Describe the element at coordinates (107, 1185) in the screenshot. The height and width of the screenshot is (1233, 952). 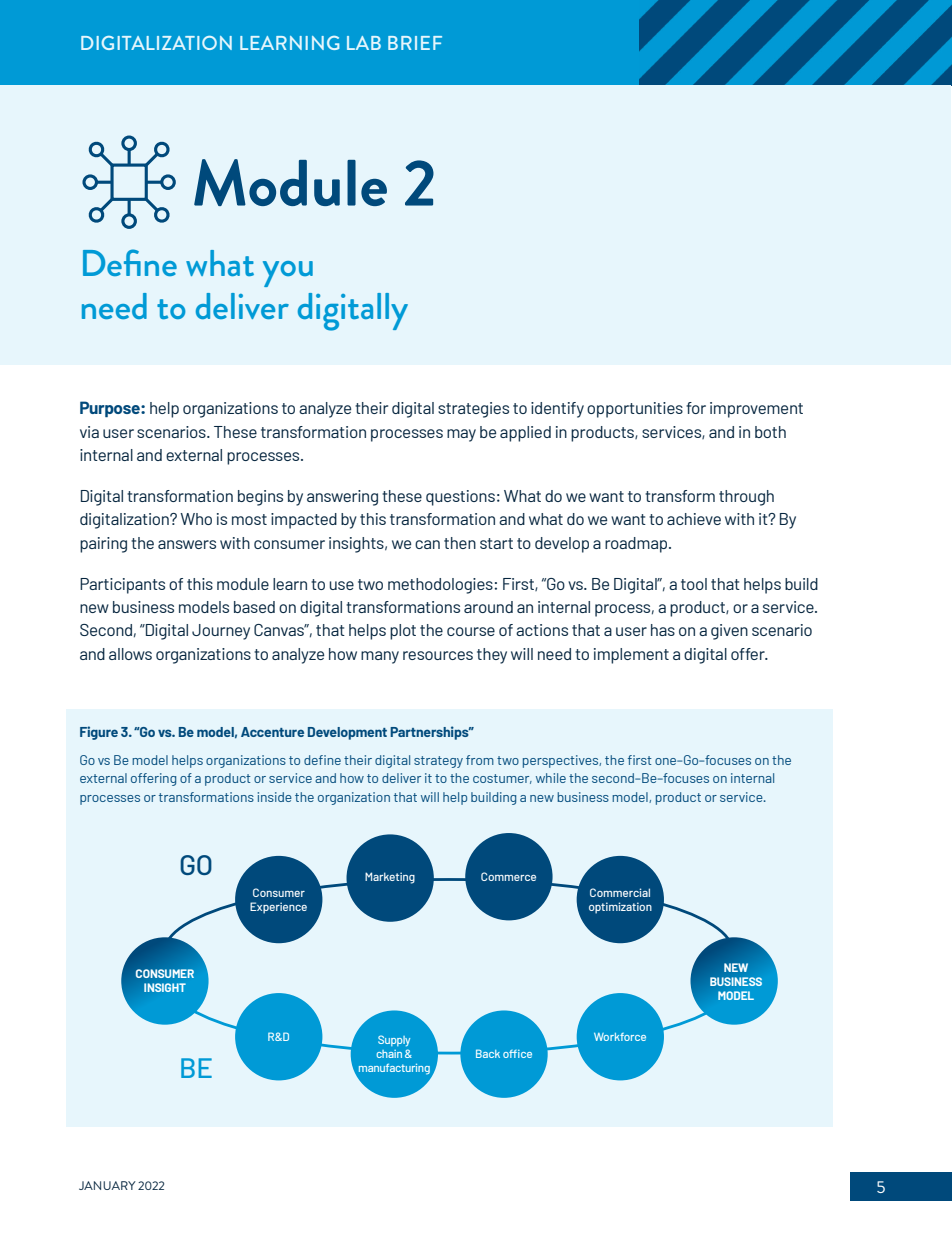
I see `JANUARY` at that location.
